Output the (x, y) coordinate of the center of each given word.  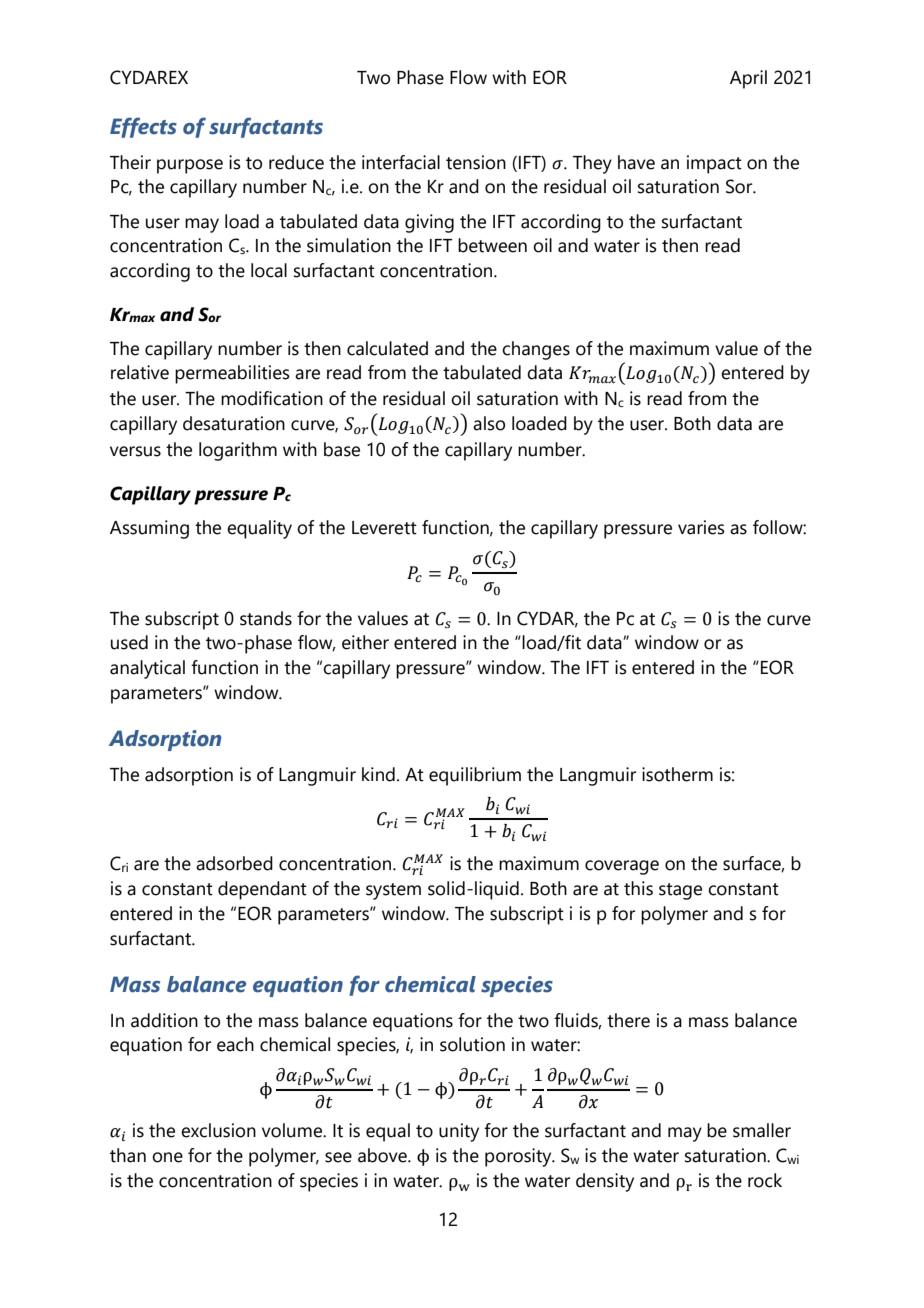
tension (476, 162)
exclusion (218, 1130)
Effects (143, 127)
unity (459, 1132)
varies (701, 527)
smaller (762, 1130)
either (365, 642)
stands (266, 618)
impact (714, 164)
